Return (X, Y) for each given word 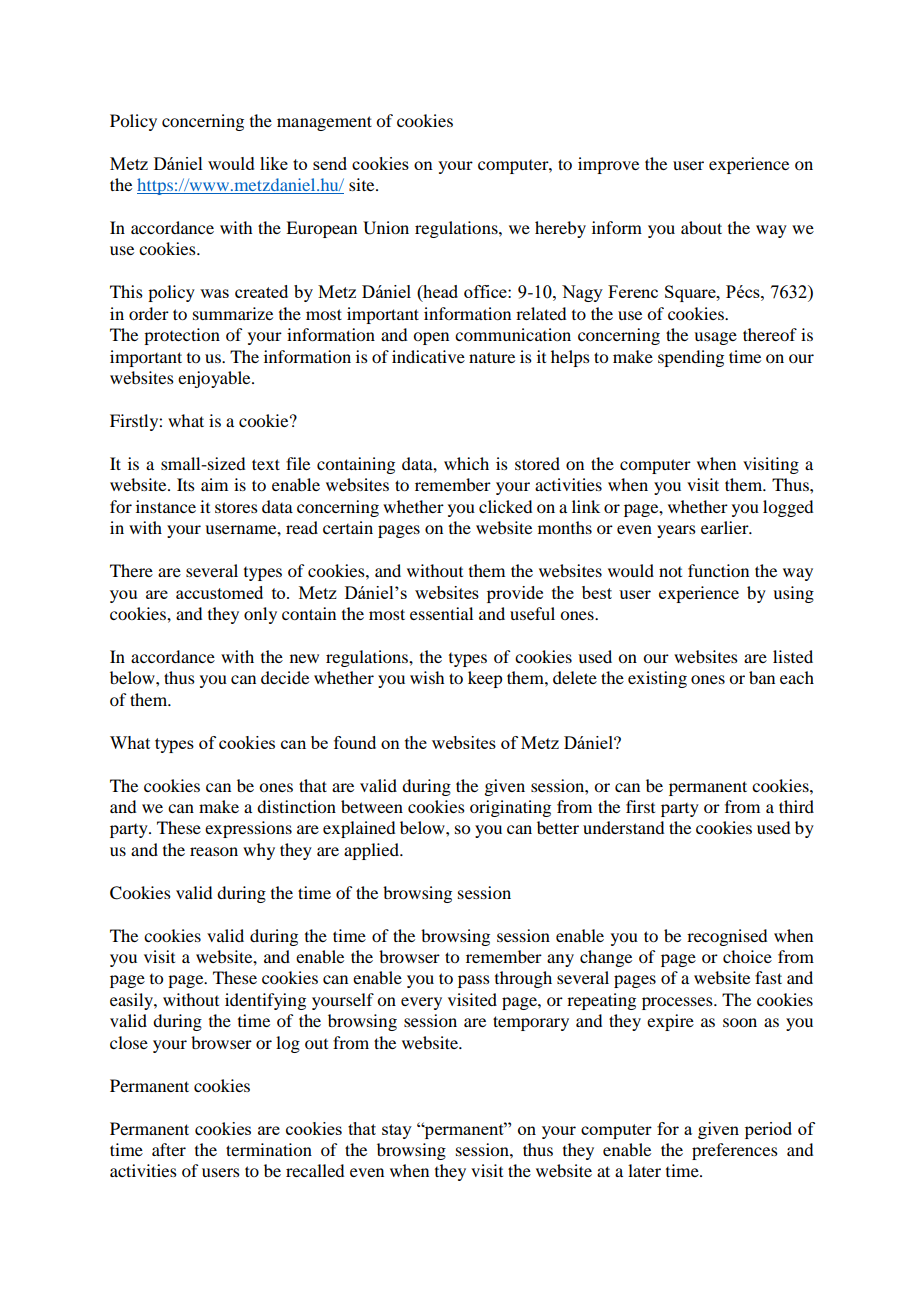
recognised (727, 937)
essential (441, 613)
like (274, 163)
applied (372, 851)
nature (492, 357)
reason (214, 851)
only (260, 615)
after (169, 1149)
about (701, 227)
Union (386, 228)
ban (762, 677)
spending (691, 358)
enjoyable (215, 379)
